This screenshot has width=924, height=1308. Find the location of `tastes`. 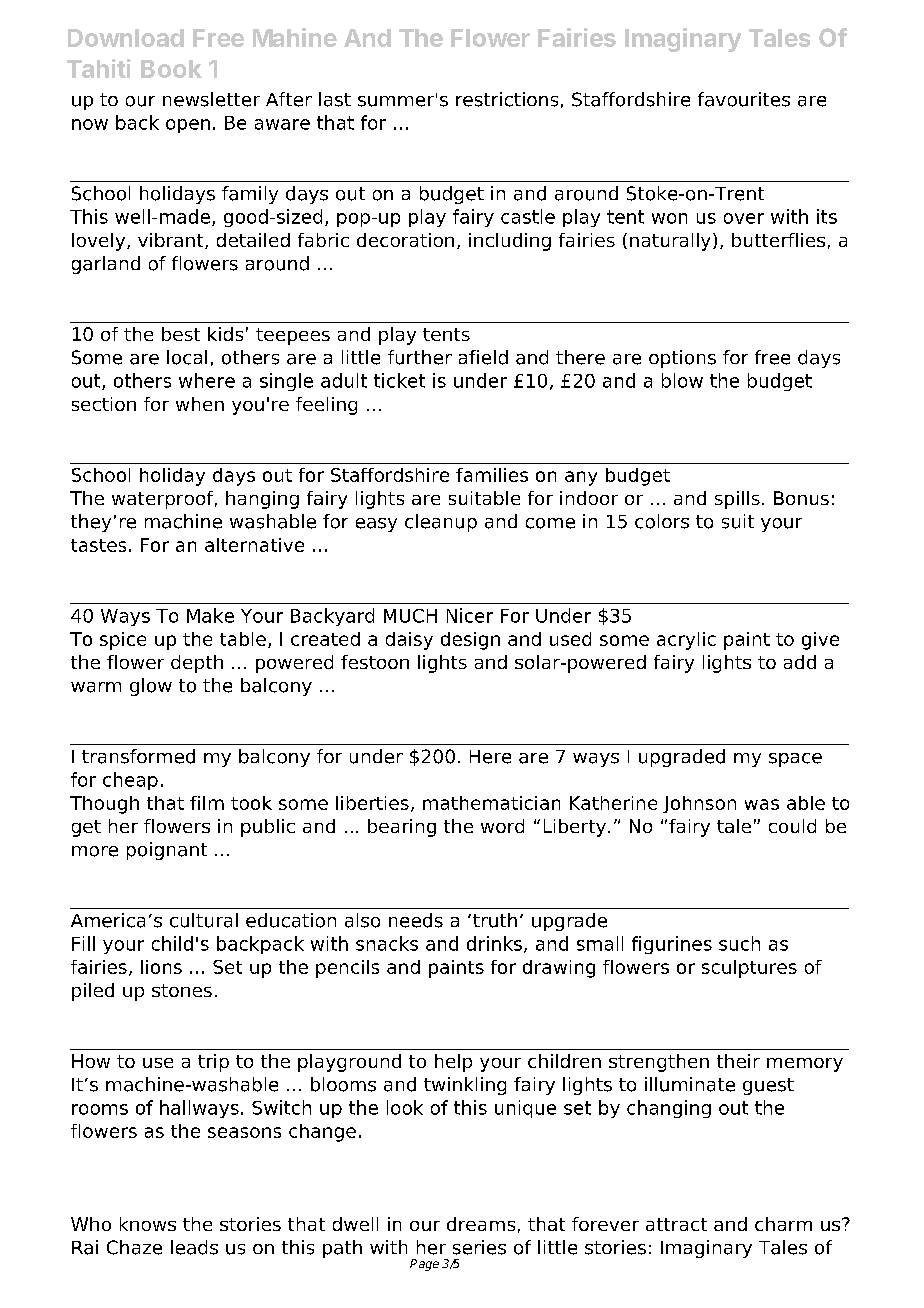

tastes is located at coordinates (98, 545).
